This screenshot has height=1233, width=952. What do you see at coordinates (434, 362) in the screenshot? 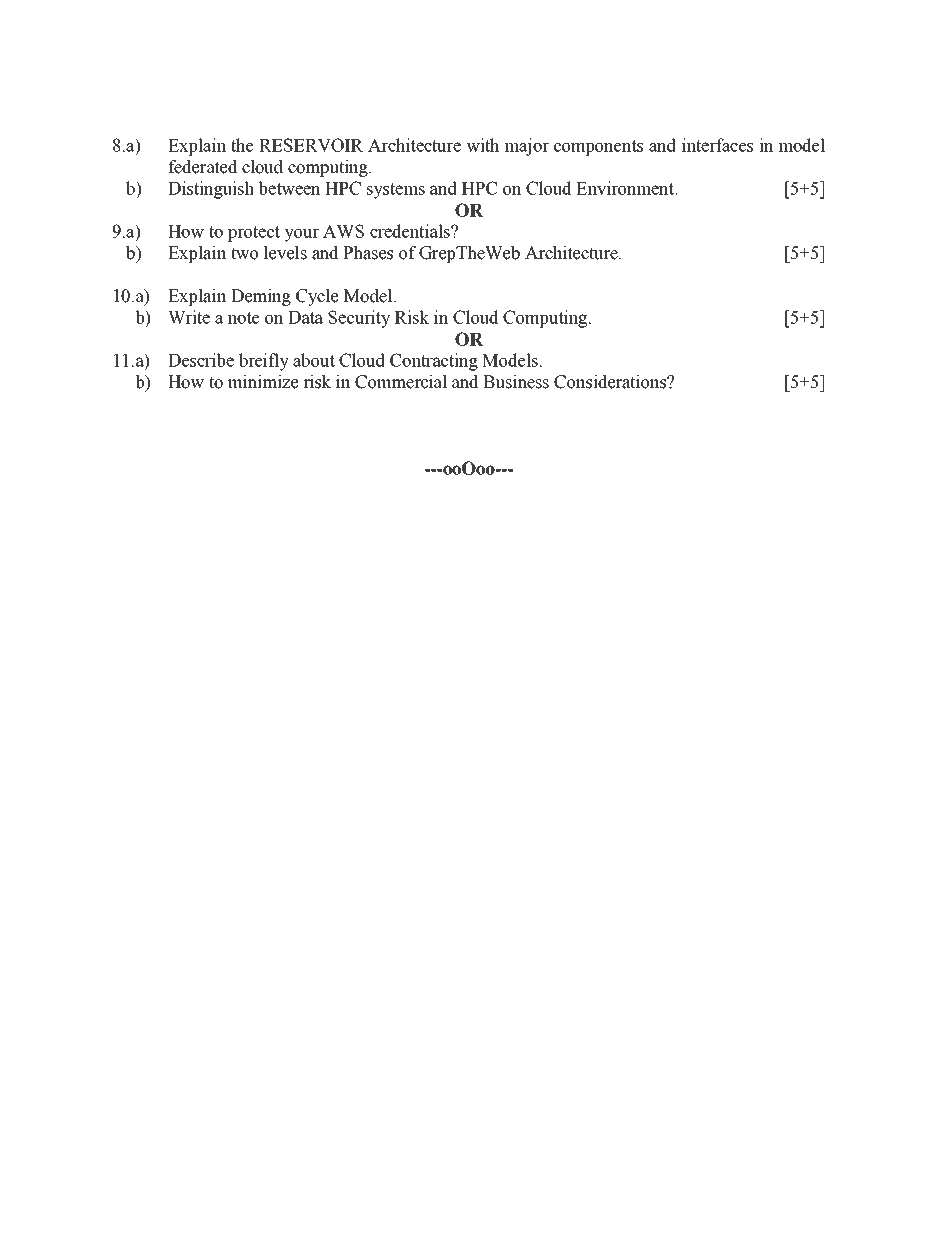
I see `Contracting` at bounding box center [434, 362].
